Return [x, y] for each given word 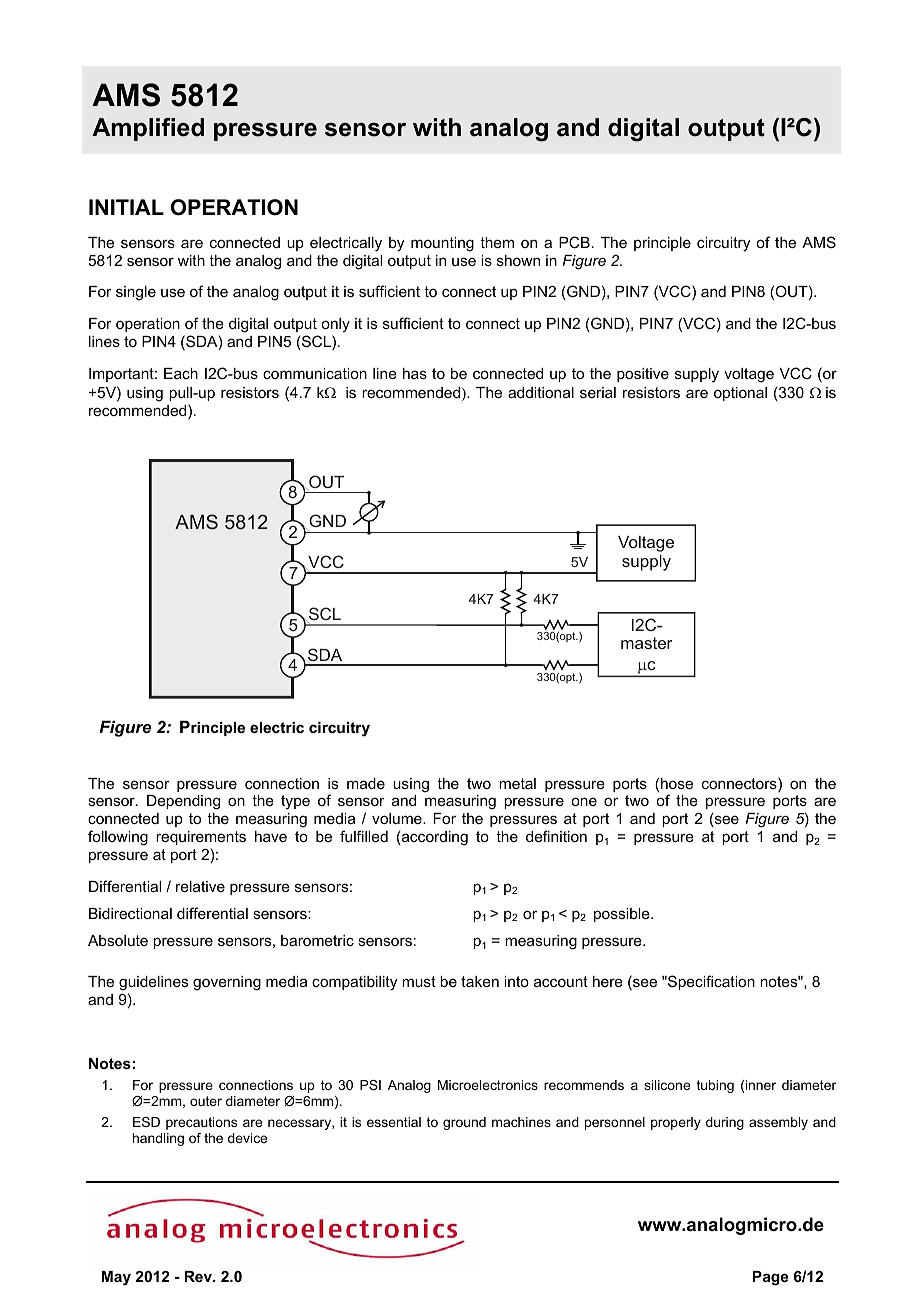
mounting [442, 244]
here [608, 981]
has [415, 373]
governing [227, 983]
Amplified [148, 129]
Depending [183, 802]
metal [517, 783]
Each [181, 373]
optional [740, 394]
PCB [574, 242]
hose [677, 783]
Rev [200, 1276]
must [419, 981]
